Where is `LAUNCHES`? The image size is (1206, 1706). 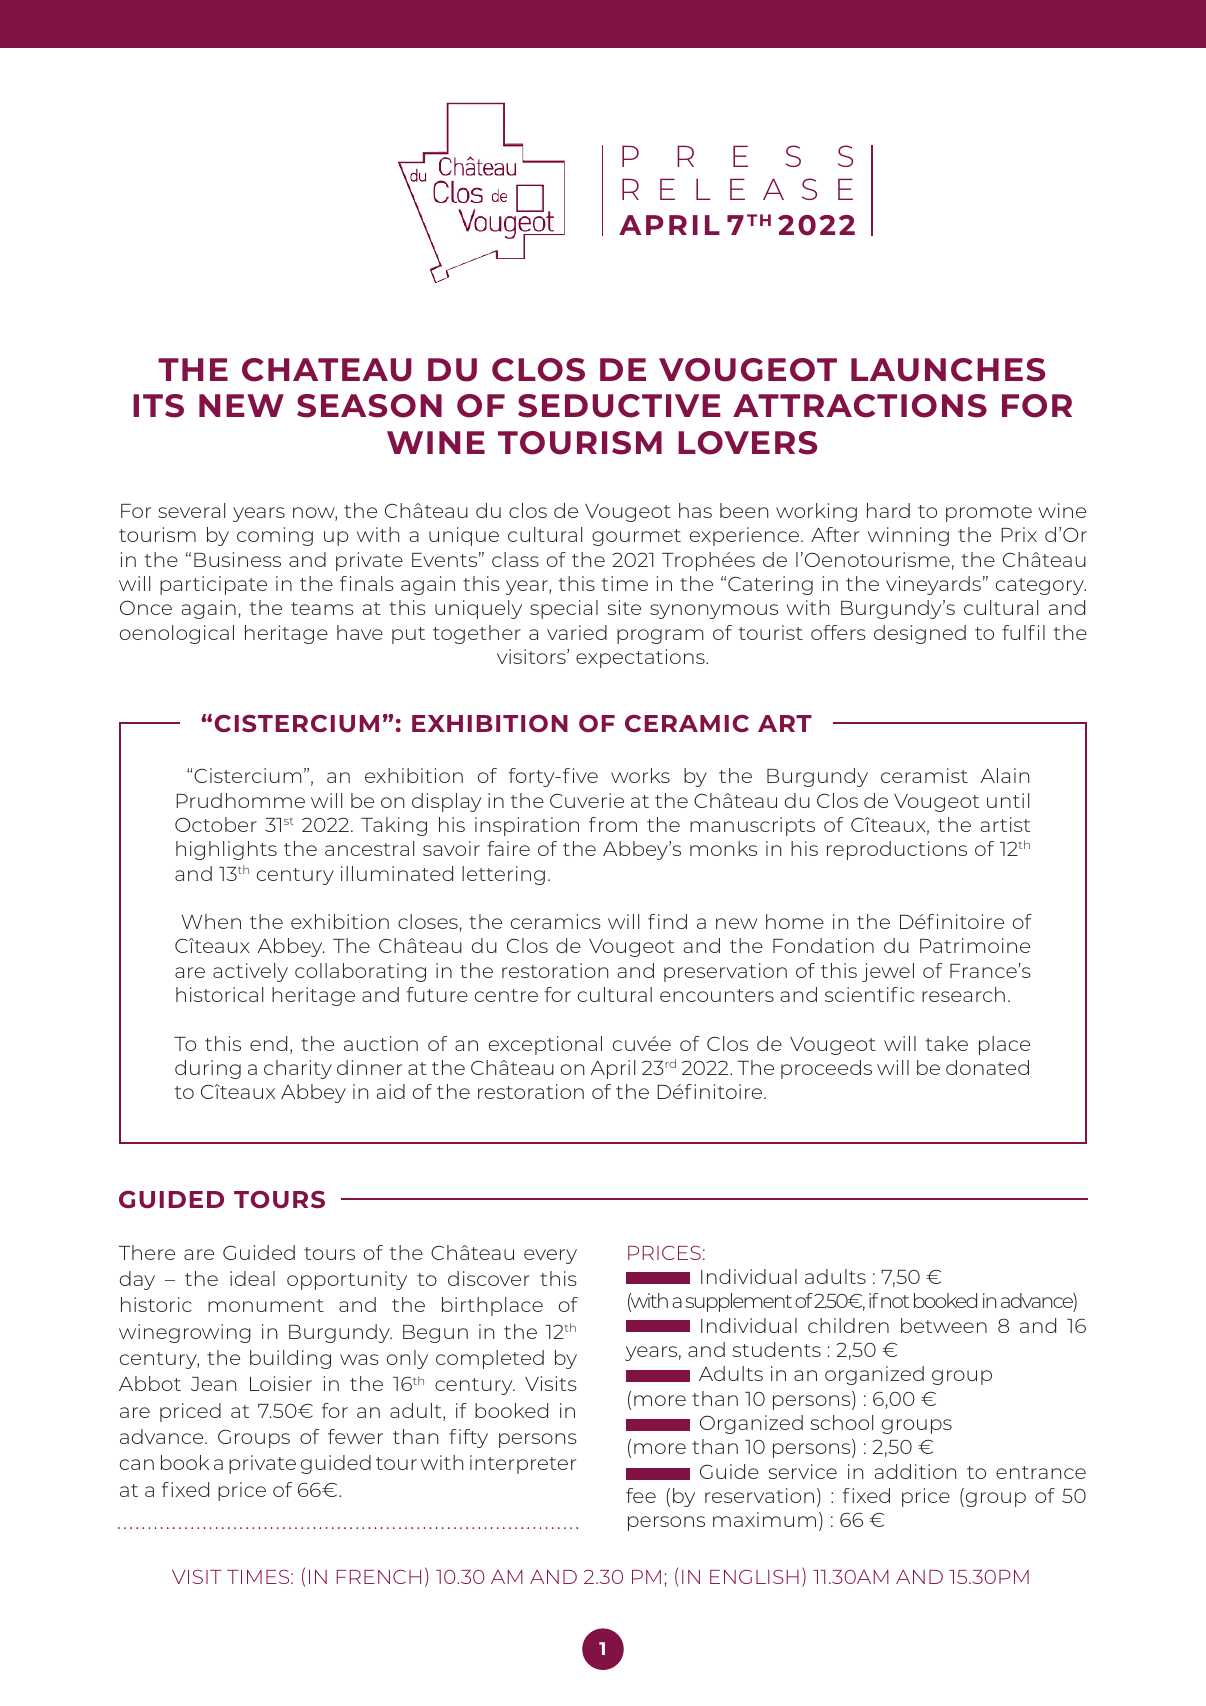 LAUNCHES is located at coordinates (948, 370).
